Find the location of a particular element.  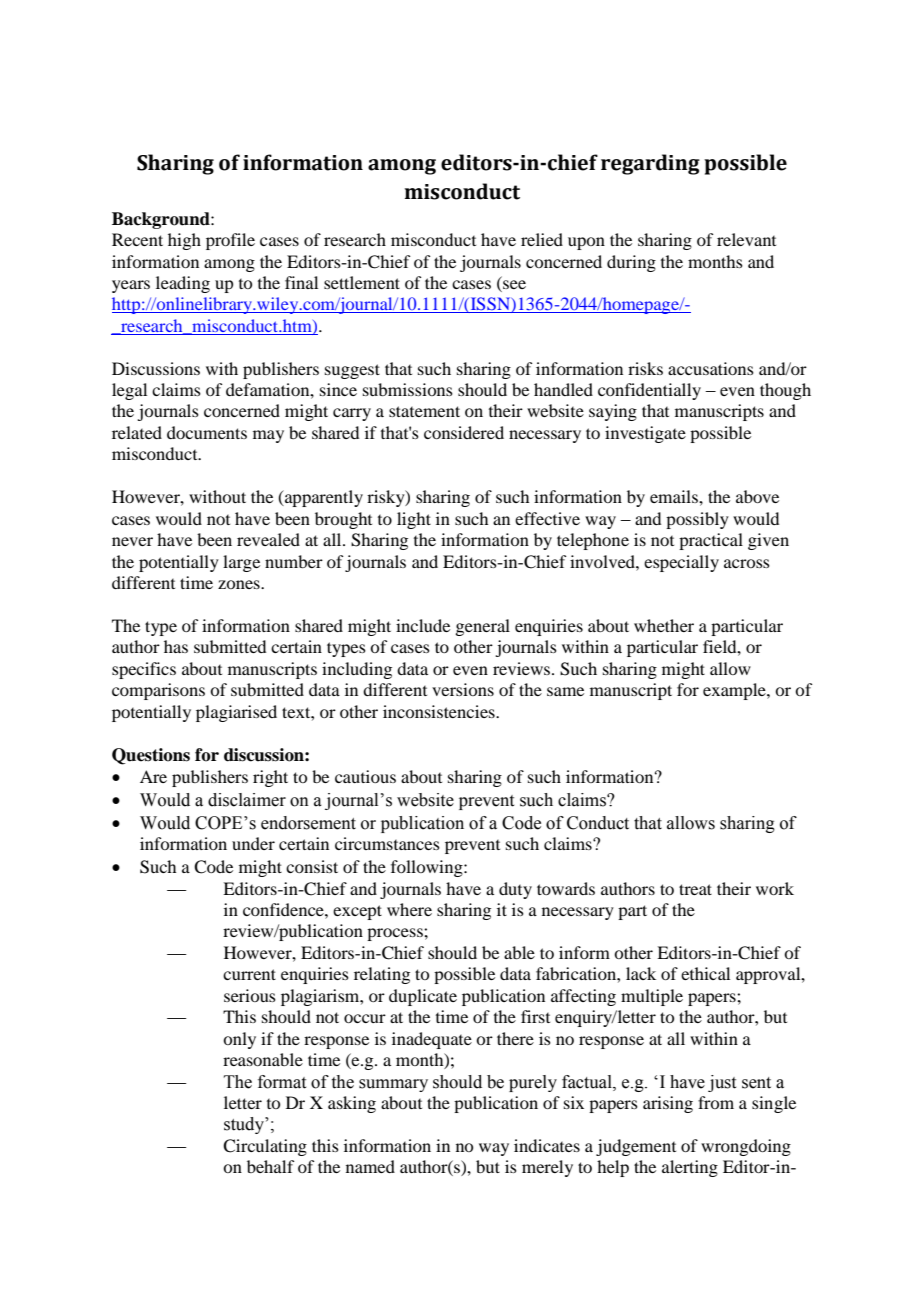

has is located at coordinates (176, 646).
